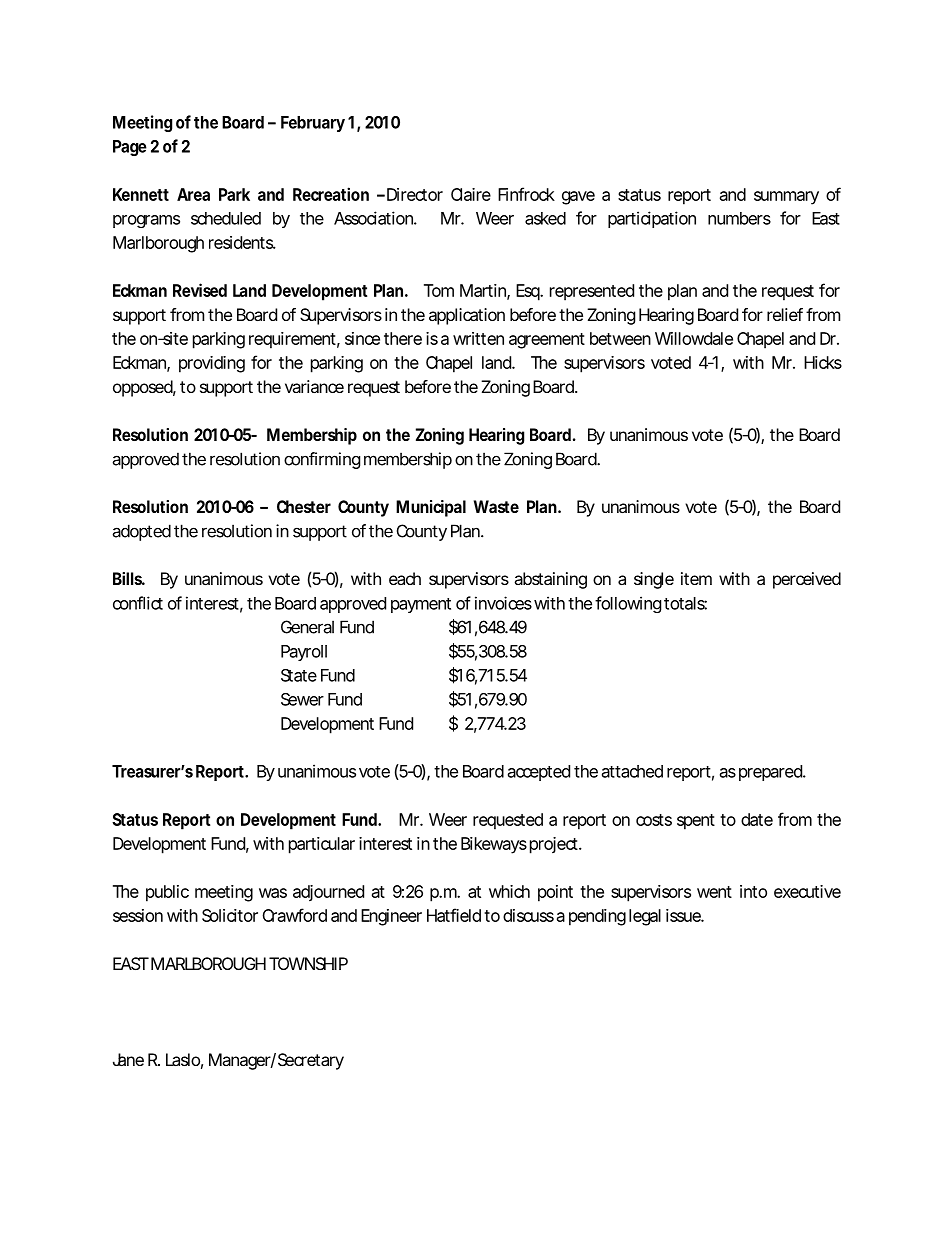  What do you see at coordinates (212, 364) in the document?
I see `providing` at bounding box center [212, 364].
